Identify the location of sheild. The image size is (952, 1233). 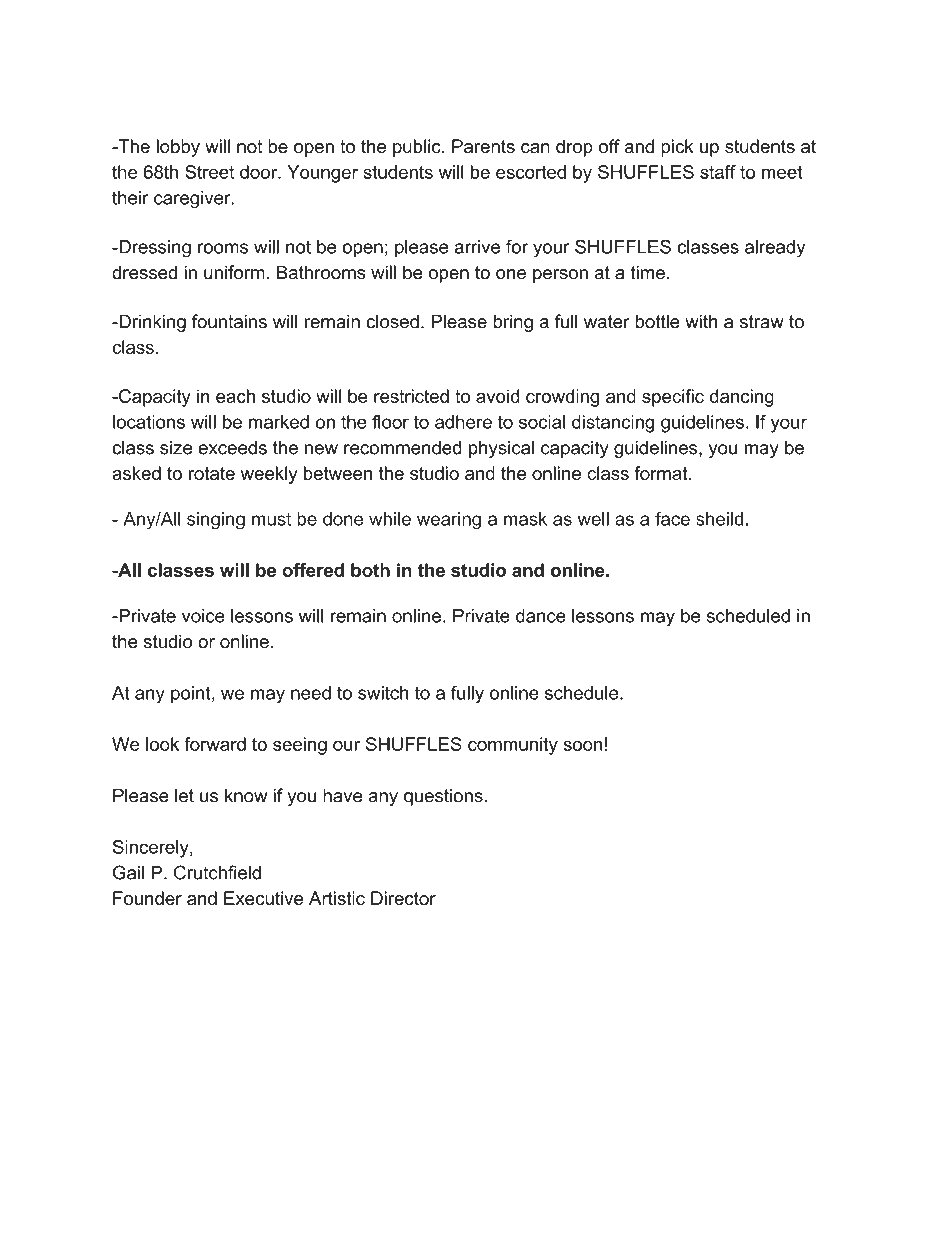
(719, 519).
